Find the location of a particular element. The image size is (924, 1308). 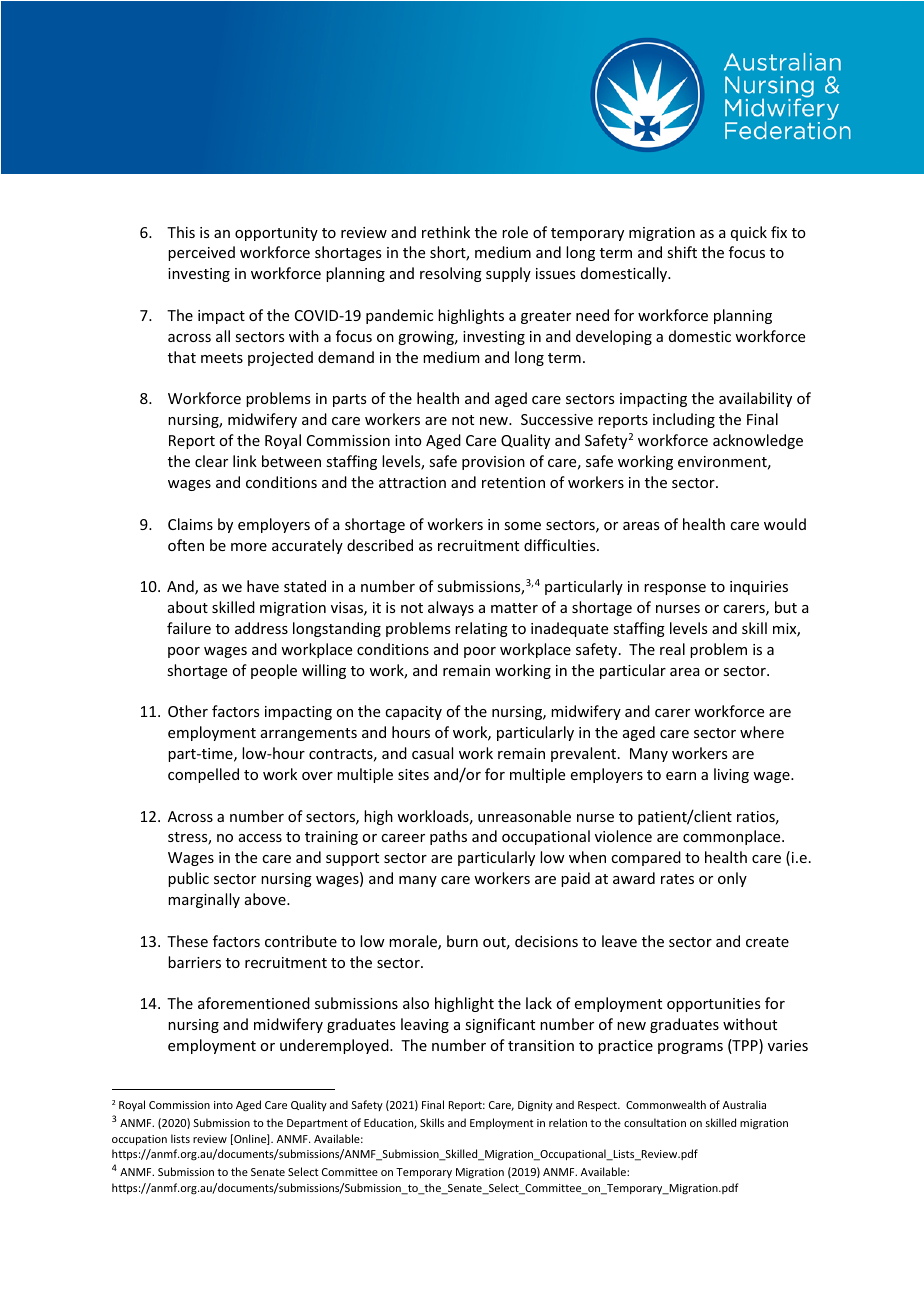

Australia is located at coordinates (744, 1104).
